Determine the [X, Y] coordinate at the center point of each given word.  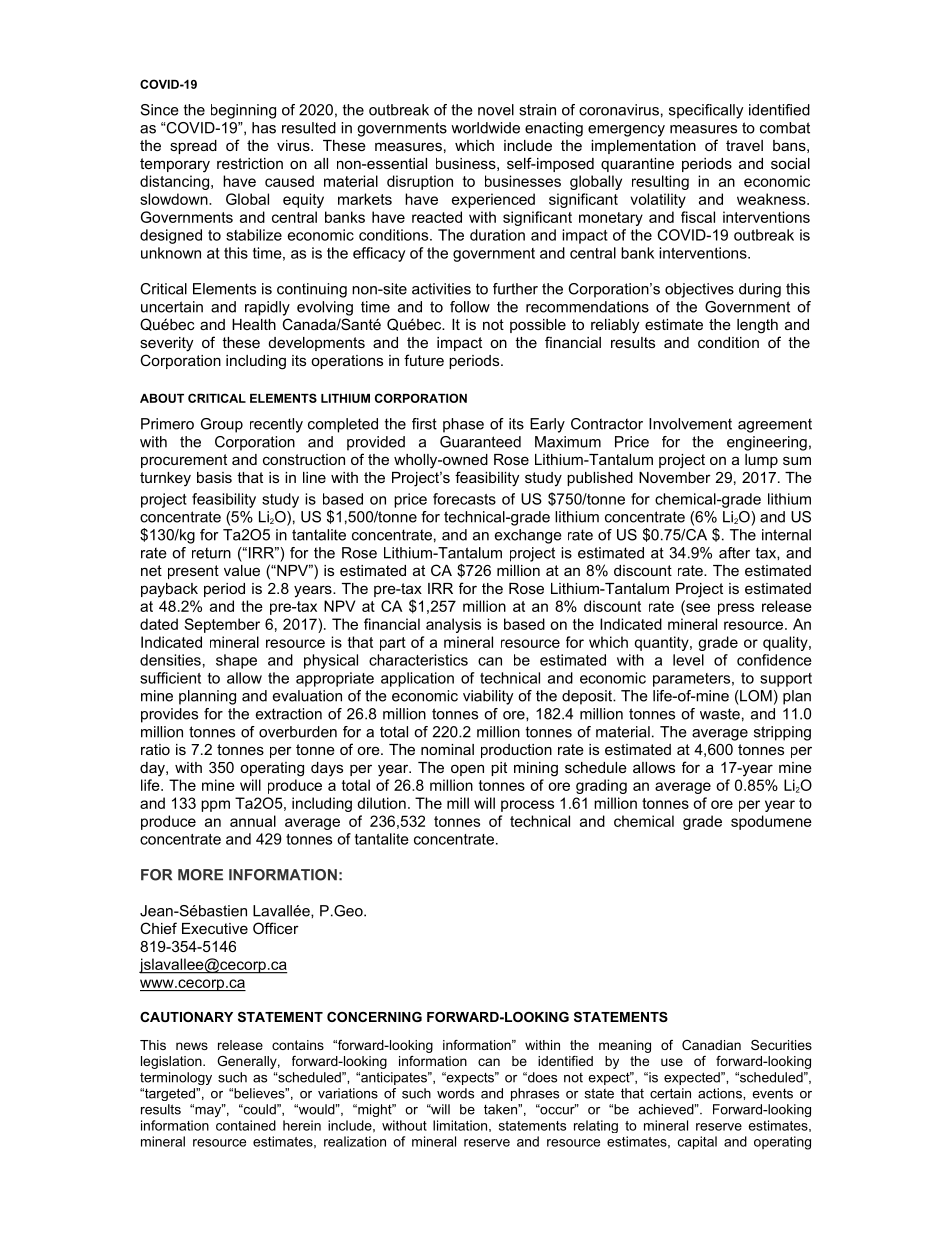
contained [246, 1125]
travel [744, 145]
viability [488, 697]
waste [720, 714]
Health [254, 324]
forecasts [464, 499]
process [527, 806]
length [757, 326]
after [734, 553]
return [211, 553]
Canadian [711, 1045]
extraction [289, 714]
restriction [250, 163]
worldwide [485, 128]
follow [470, 307]
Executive [215, 928]
